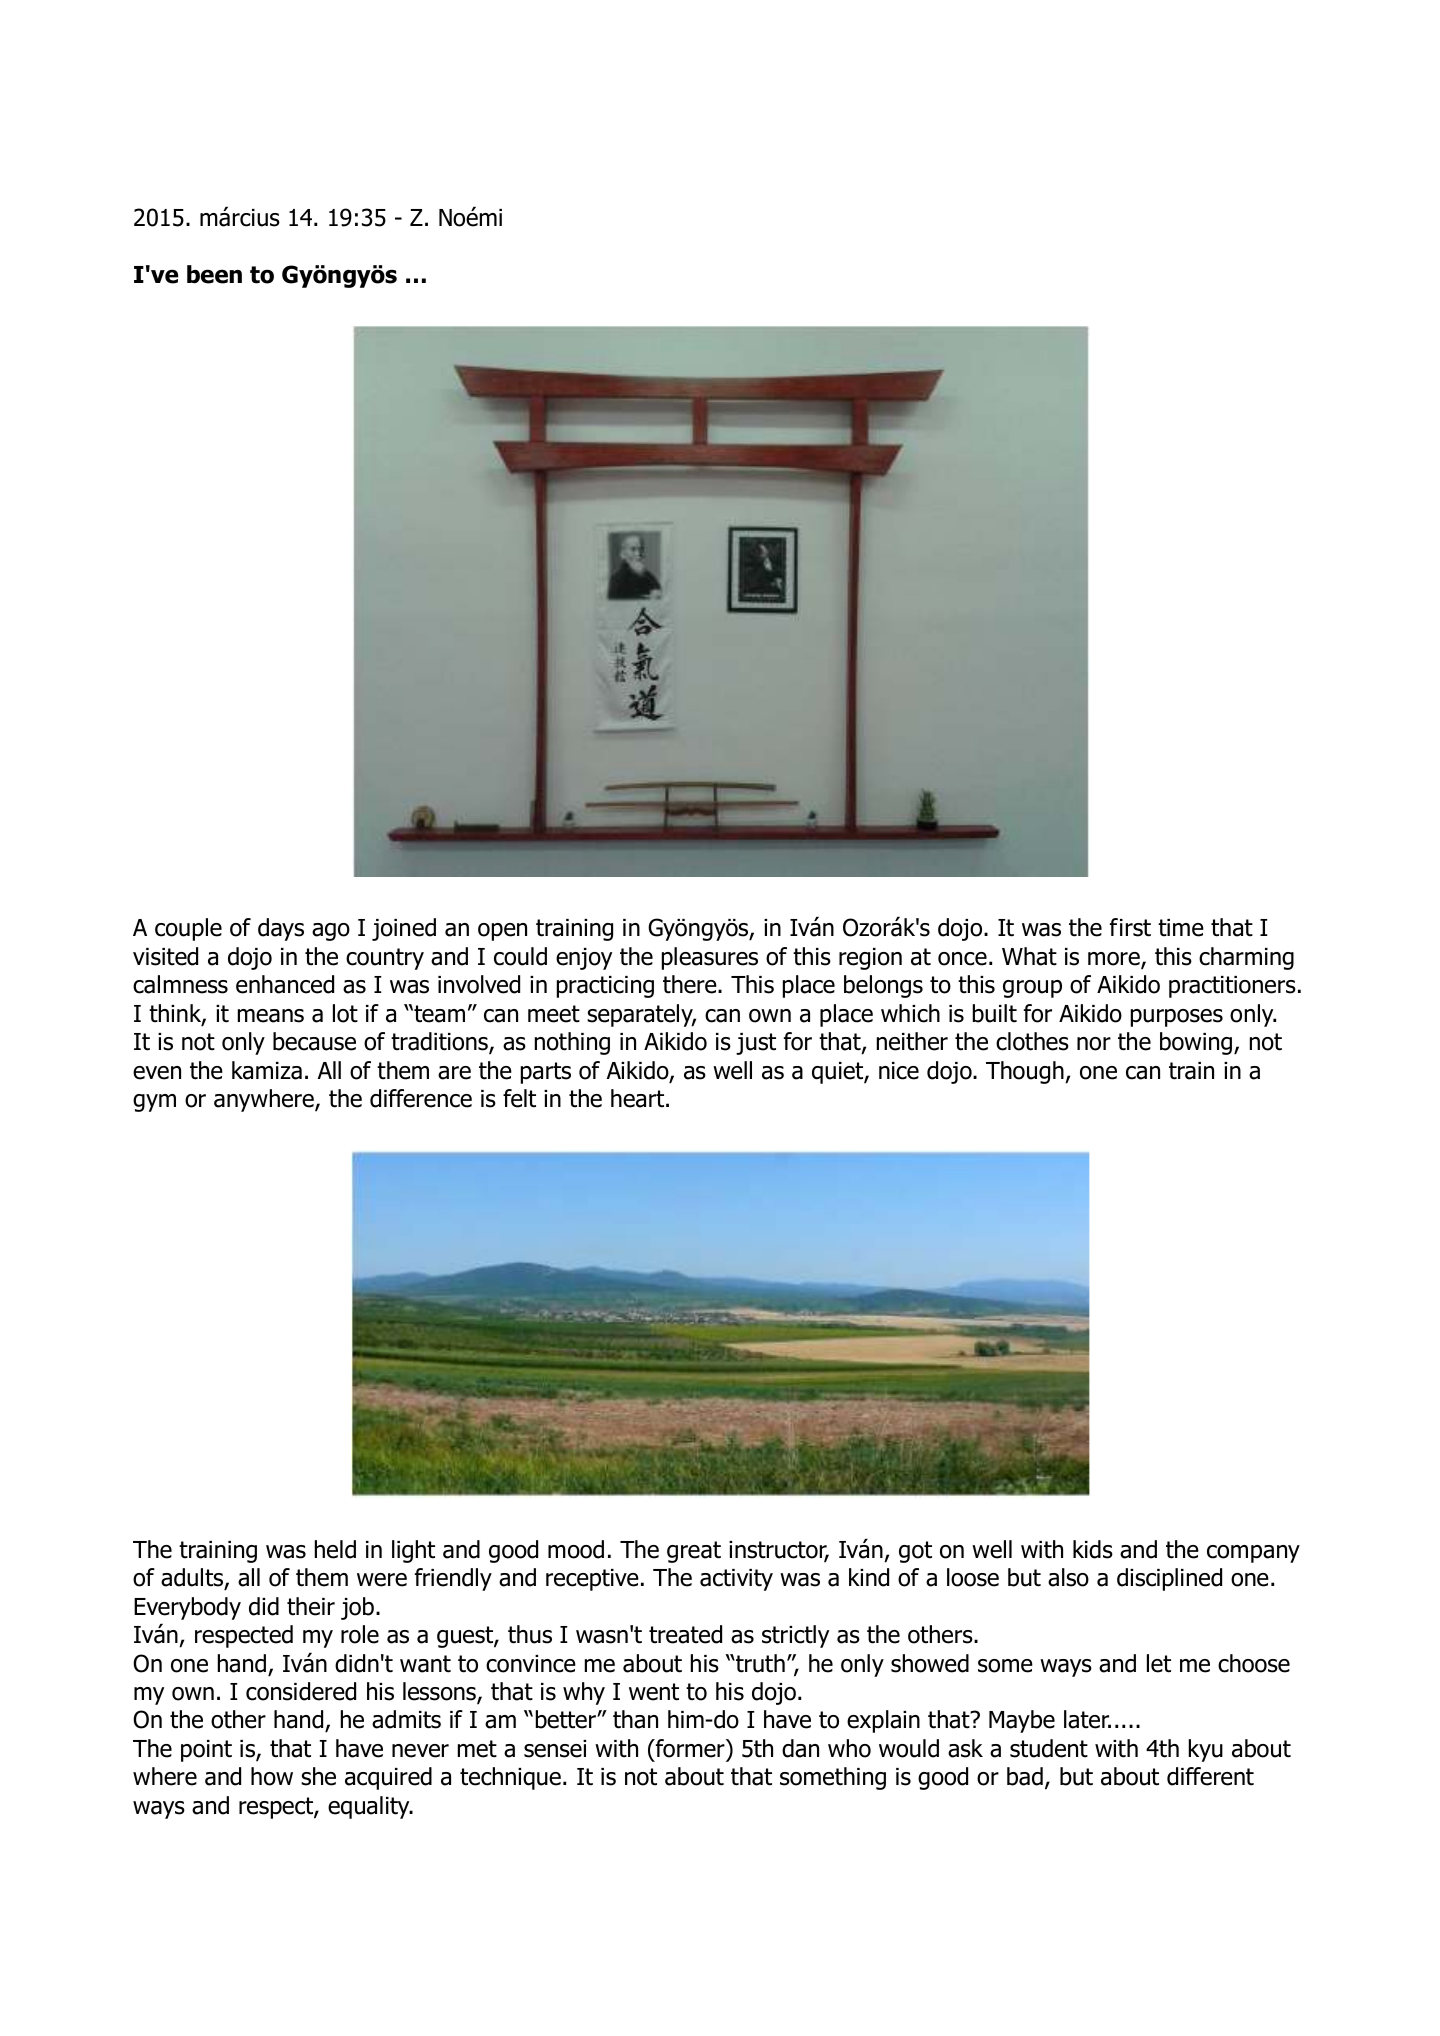 Image resolution: width=1440 pixels, height=2036 pixels. What do you see at coordinates (1094, 1044) in the document?
I see `nor` at bounding box center [1094, 1044].
